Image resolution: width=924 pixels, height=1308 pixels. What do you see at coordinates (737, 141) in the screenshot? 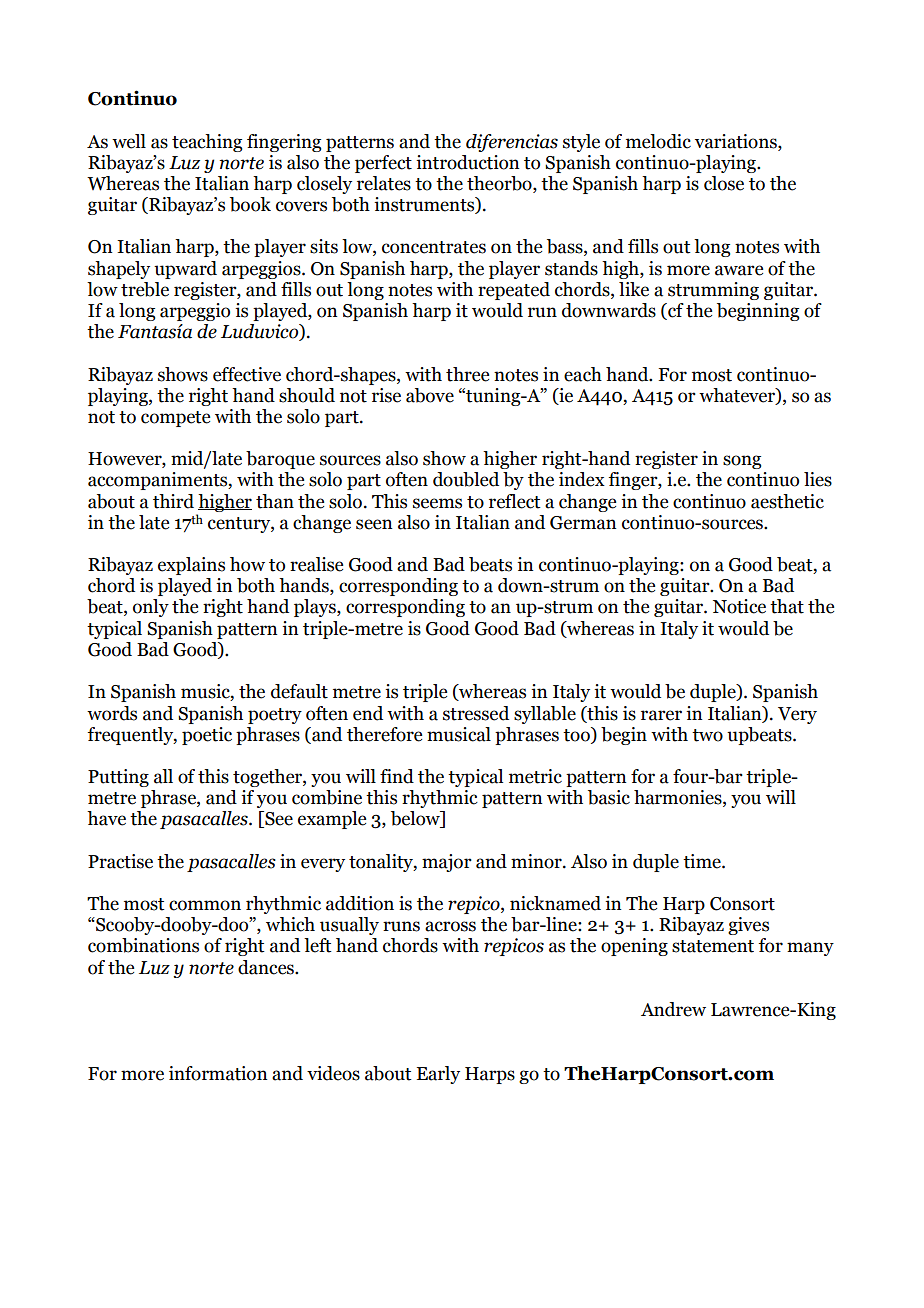
I see `variations` at bounding box center [737, 141].
